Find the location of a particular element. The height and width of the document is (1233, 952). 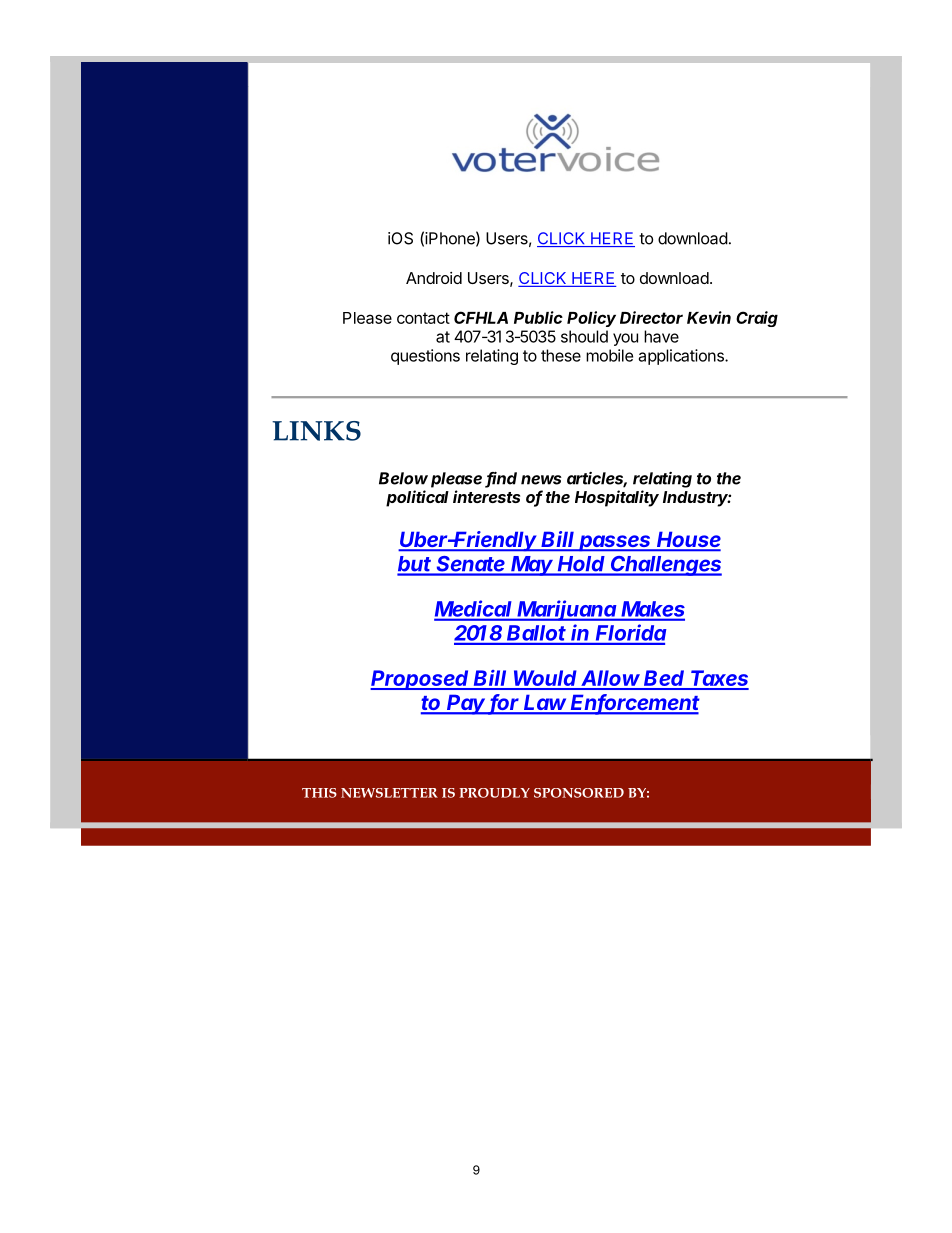

Marijuana is located at coordinates (567, 610).
